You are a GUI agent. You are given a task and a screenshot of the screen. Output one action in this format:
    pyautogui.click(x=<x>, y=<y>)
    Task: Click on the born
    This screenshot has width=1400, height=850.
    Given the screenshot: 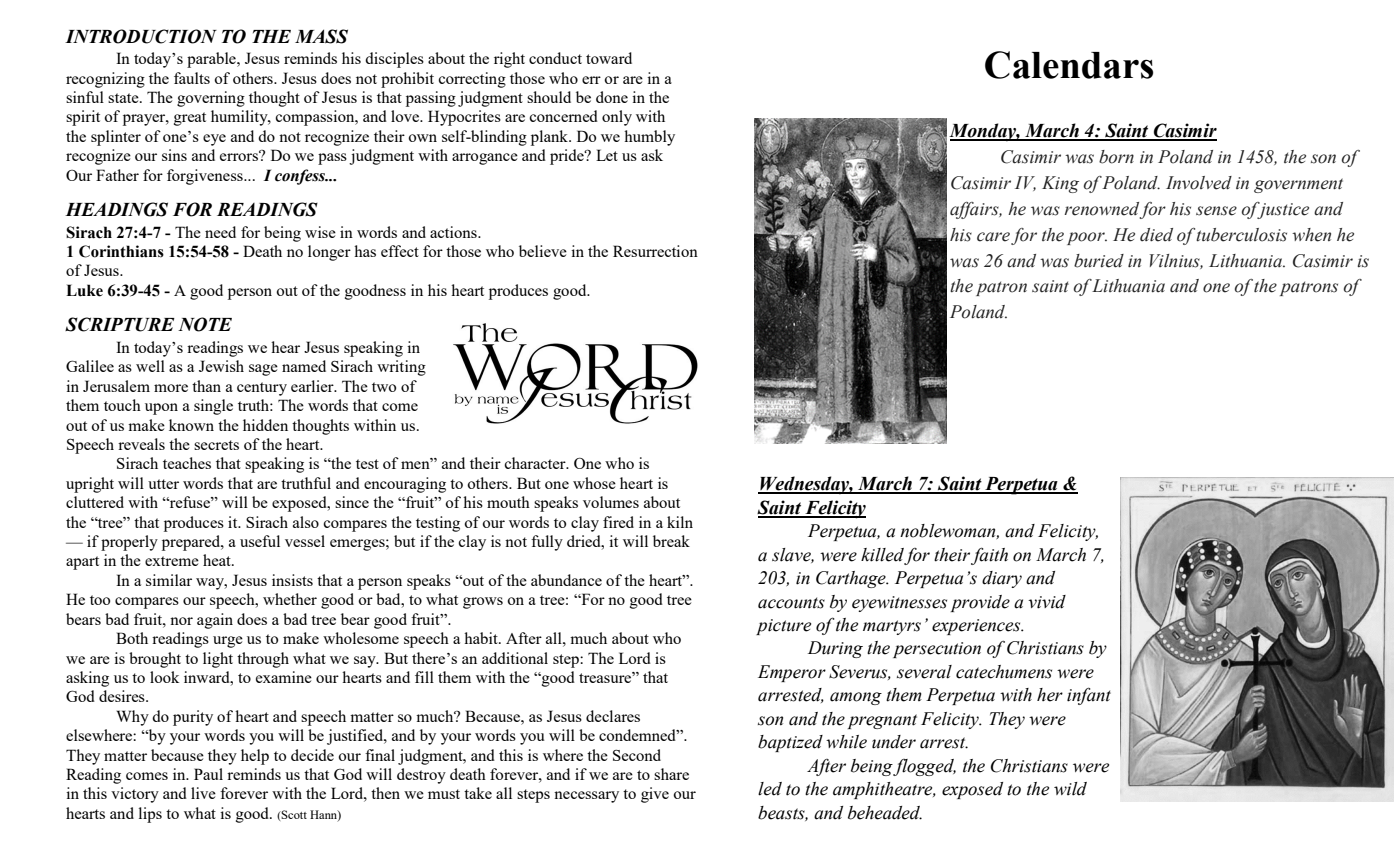 What is the action you would take?
    pyautogui.click(x=1116, y=157)
